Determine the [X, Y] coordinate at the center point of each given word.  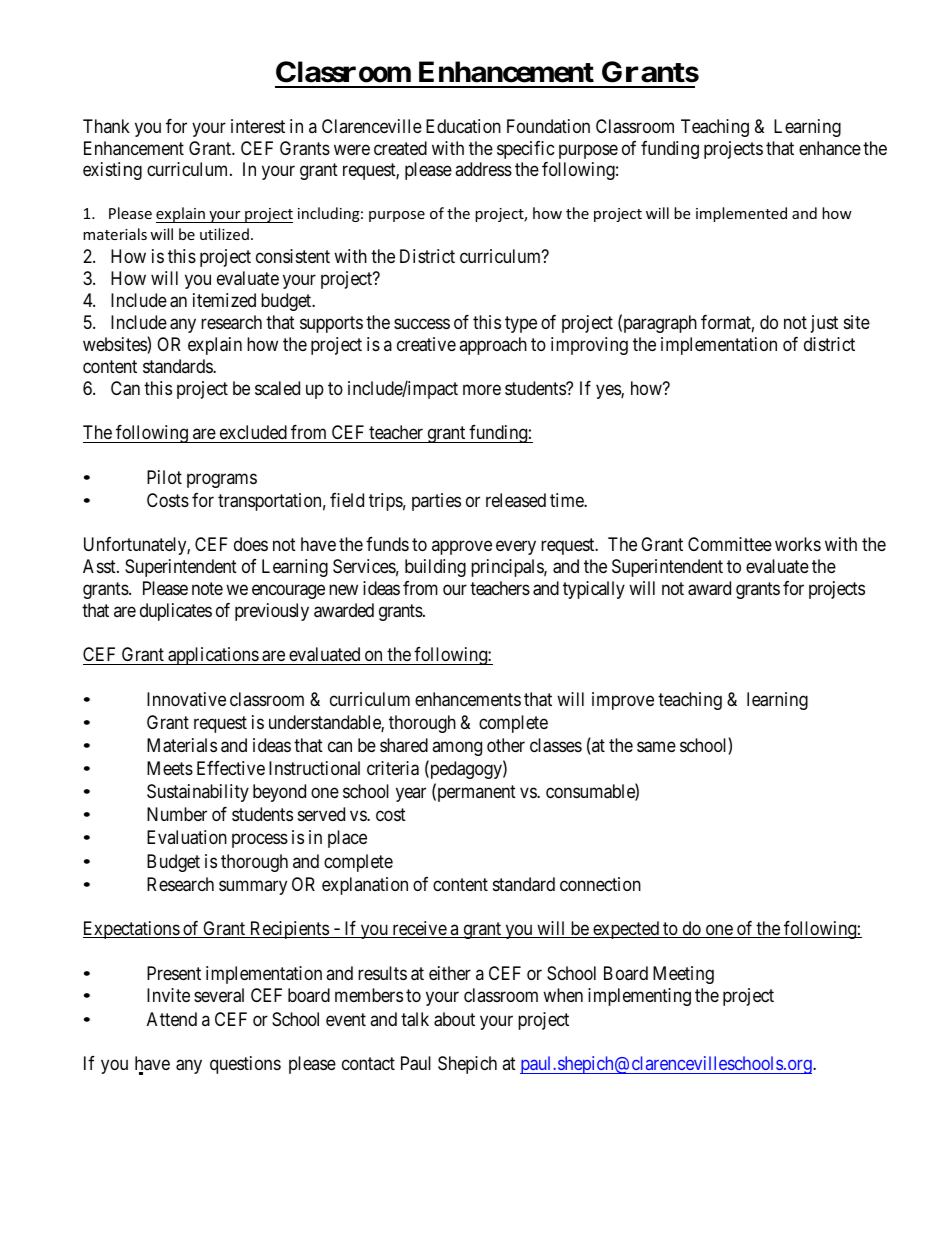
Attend [172, 1019]
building [435, 568]
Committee [730, 544]
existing [112, 171]
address [483, 169]
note [207, 588]
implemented [741, 214]
